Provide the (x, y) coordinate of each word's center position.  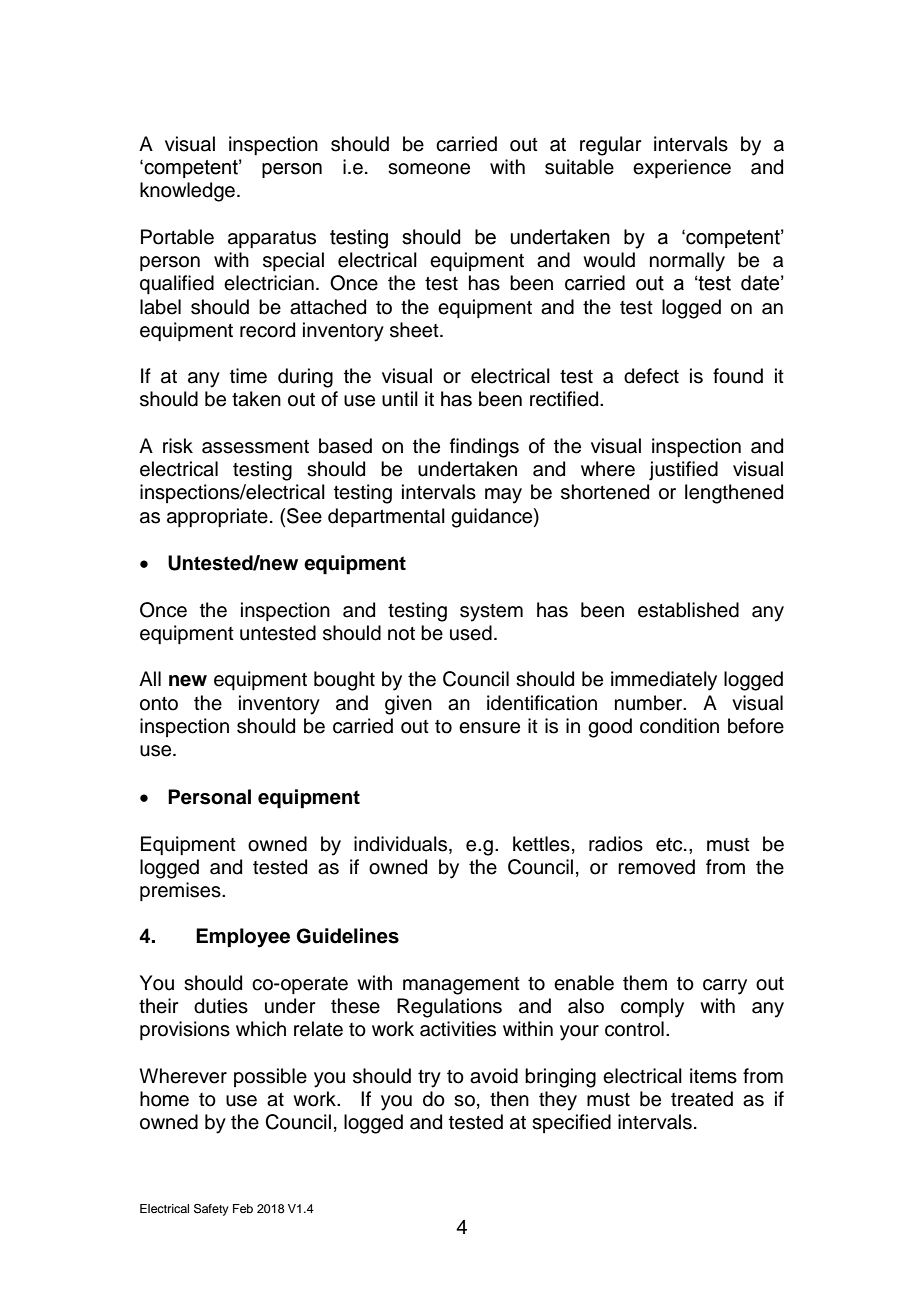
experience (682, 168)
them (645, 983)
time (248, 376)
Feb (243, 1208)
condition (679, 726)
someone (429, 169)
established (688, 610)
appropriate (217, 517)
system (491, 613)
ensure (489, 728)
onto (159, 704)
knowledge (187, 192)
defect (651, 376)
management (461, 986)
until (400, 399)
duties (221, 1006)
